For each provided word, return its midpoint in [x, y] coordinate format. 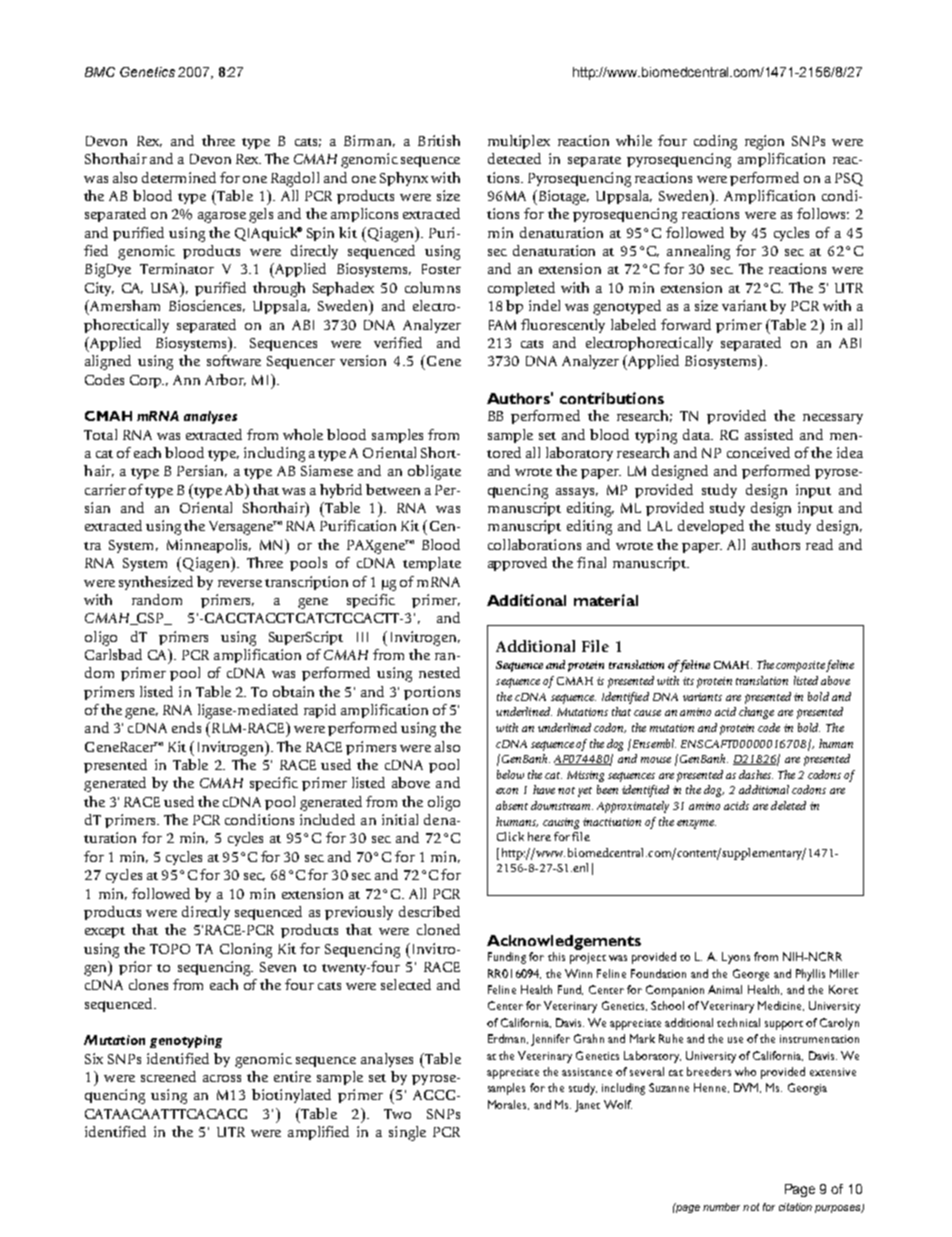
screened [168, 1076]
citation [795, 1207]
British [439, 140]
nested [439, 672]
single [407, 1133]
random [157, 599]
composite [800, 666]
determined [179, 177]
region [764, 142]
